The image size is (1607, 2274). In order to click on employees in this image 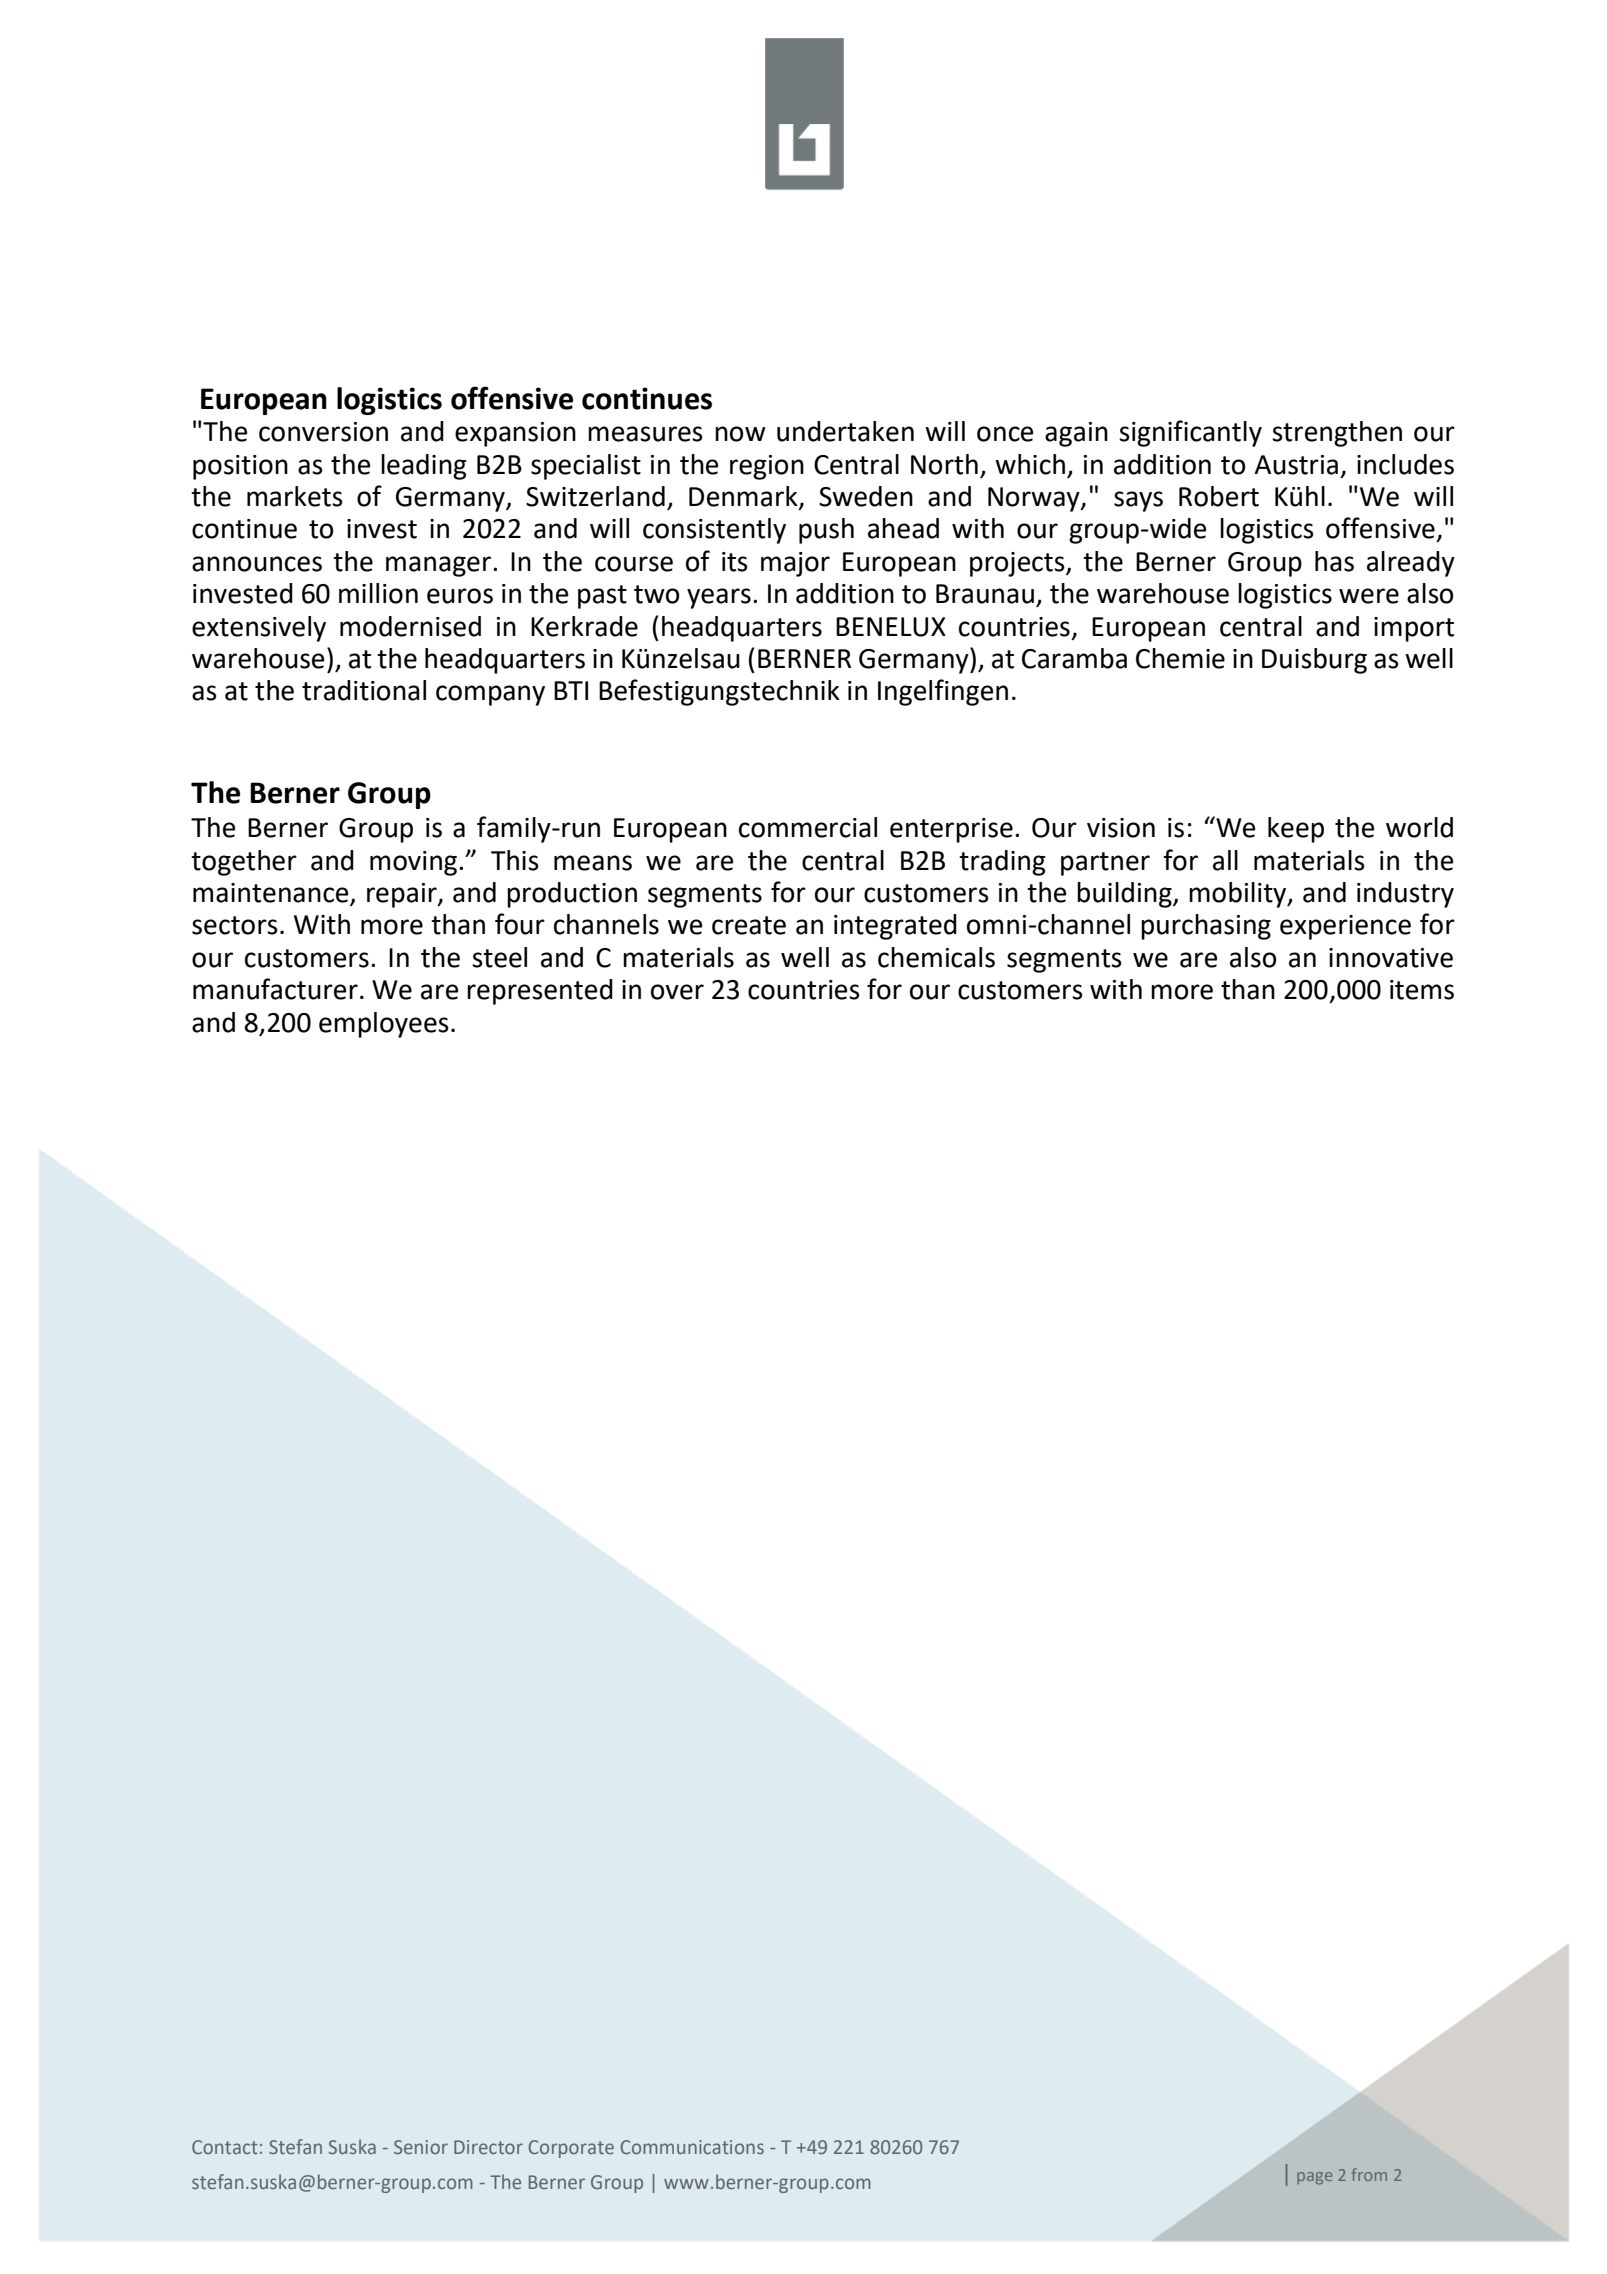, I will do `click(384, 1025)`.
